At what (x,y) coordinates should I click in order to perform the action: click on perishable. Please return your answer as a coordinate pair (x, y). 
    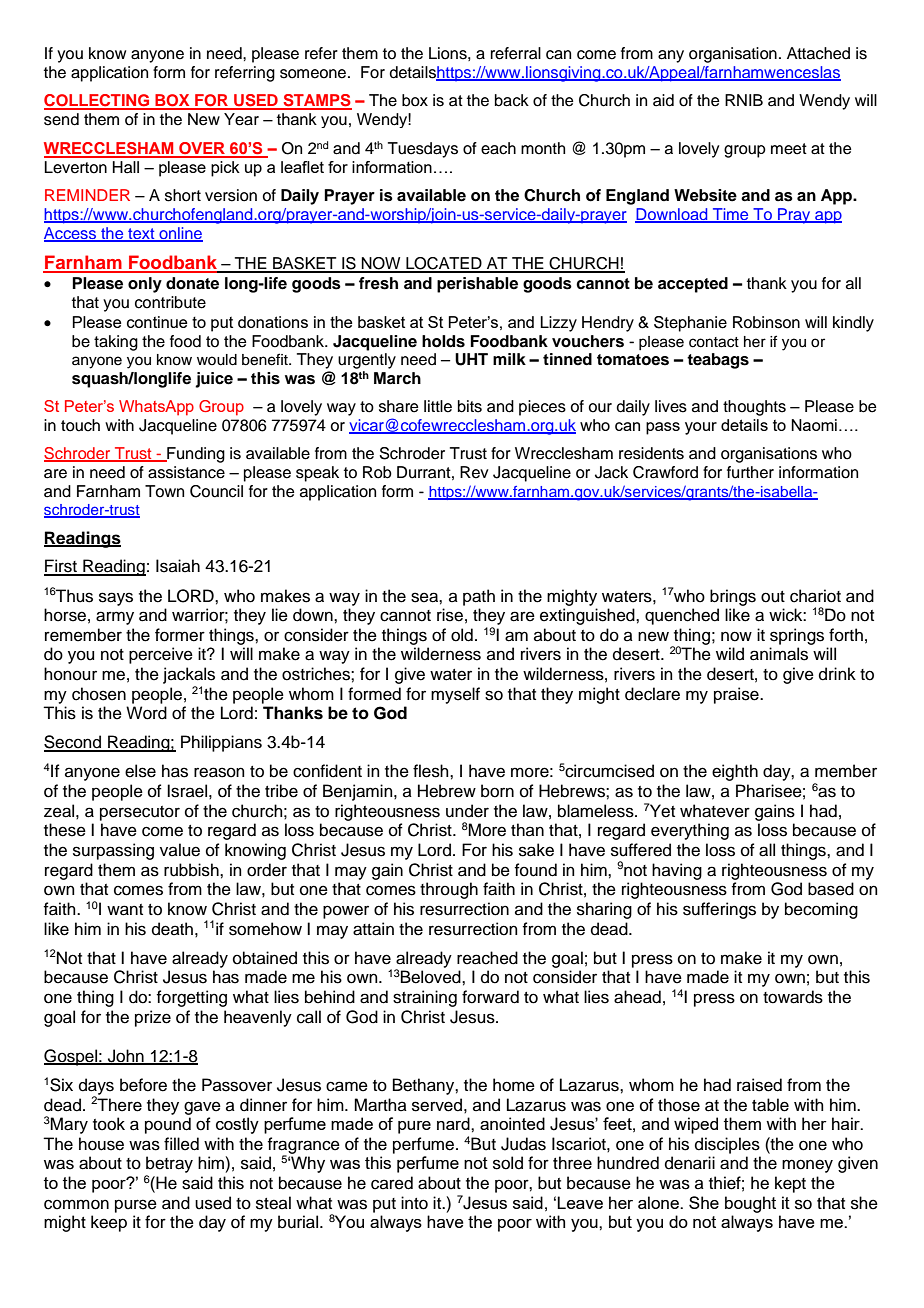
    Looking at the image, I should click on (477, 285).
